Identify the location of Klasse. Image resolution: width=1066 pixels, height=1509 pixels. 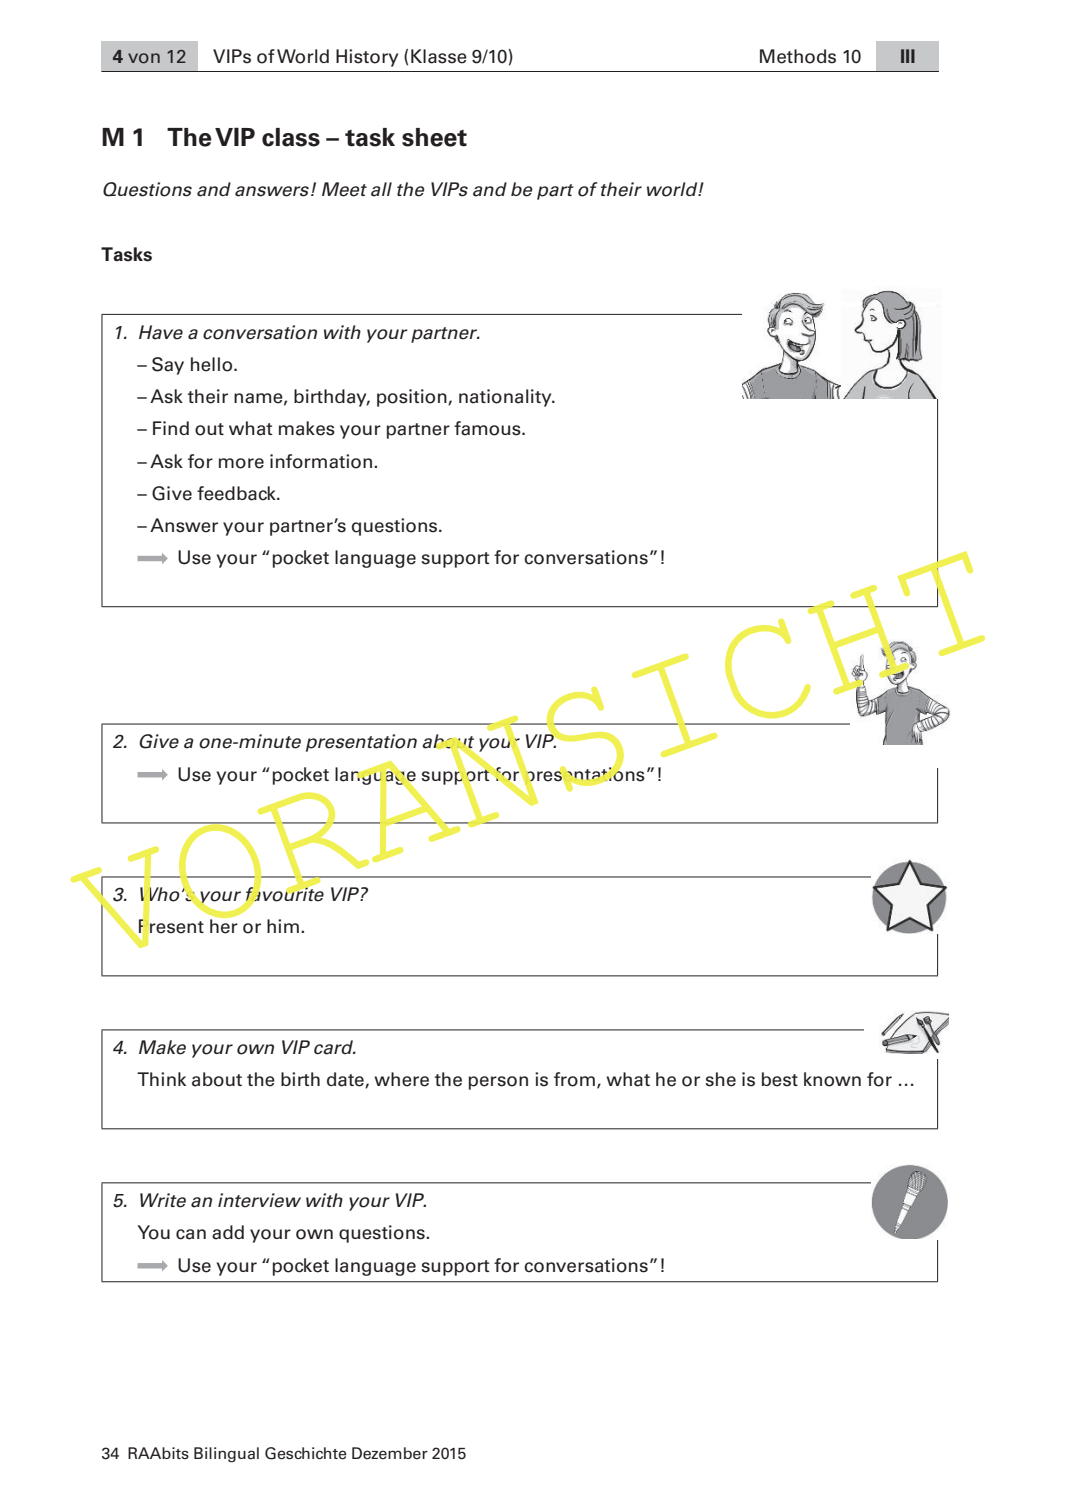
(439, 56).
